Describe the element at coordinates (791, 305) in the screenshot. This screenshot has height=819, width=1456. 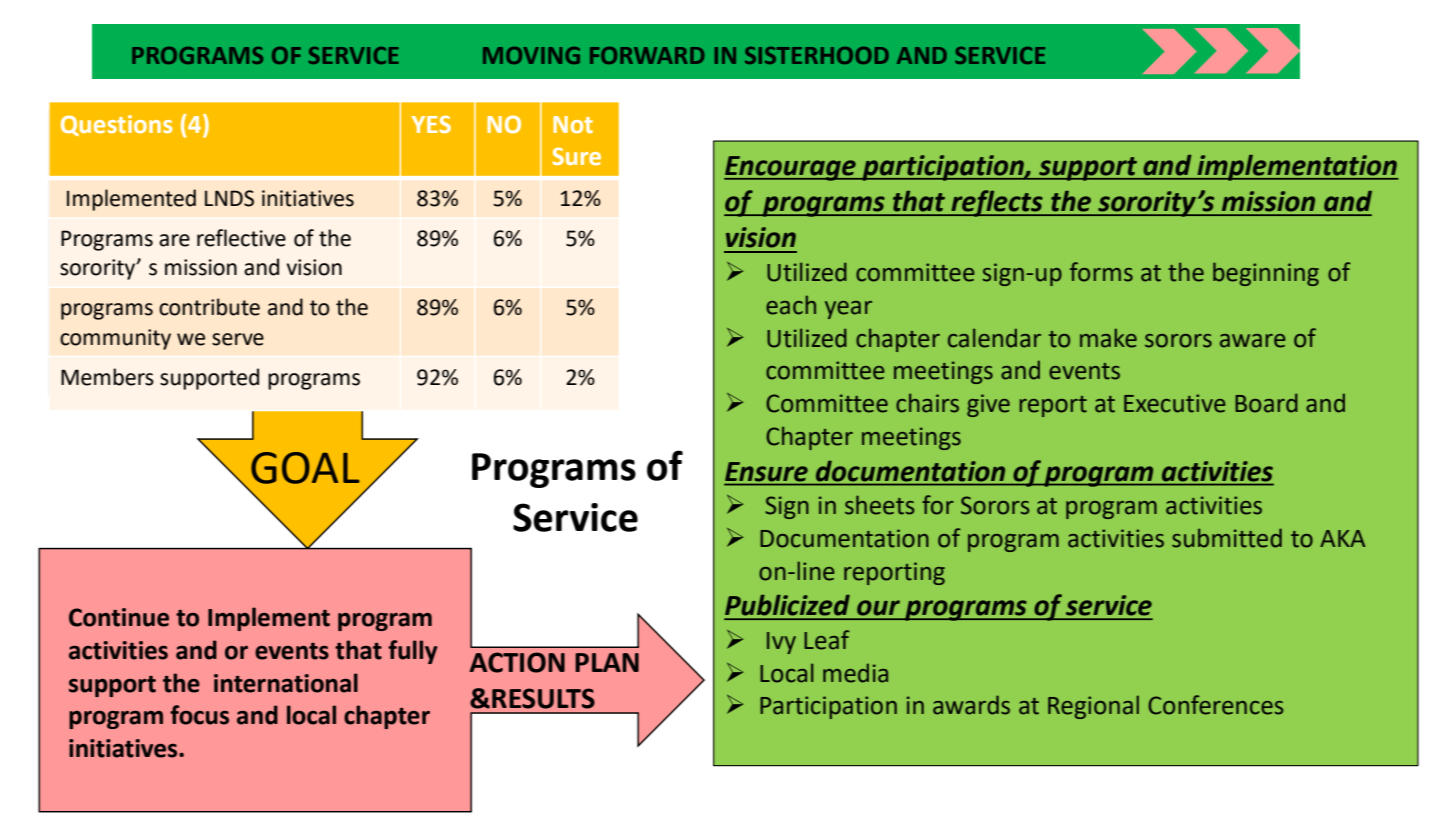
I see `each` at that location.
